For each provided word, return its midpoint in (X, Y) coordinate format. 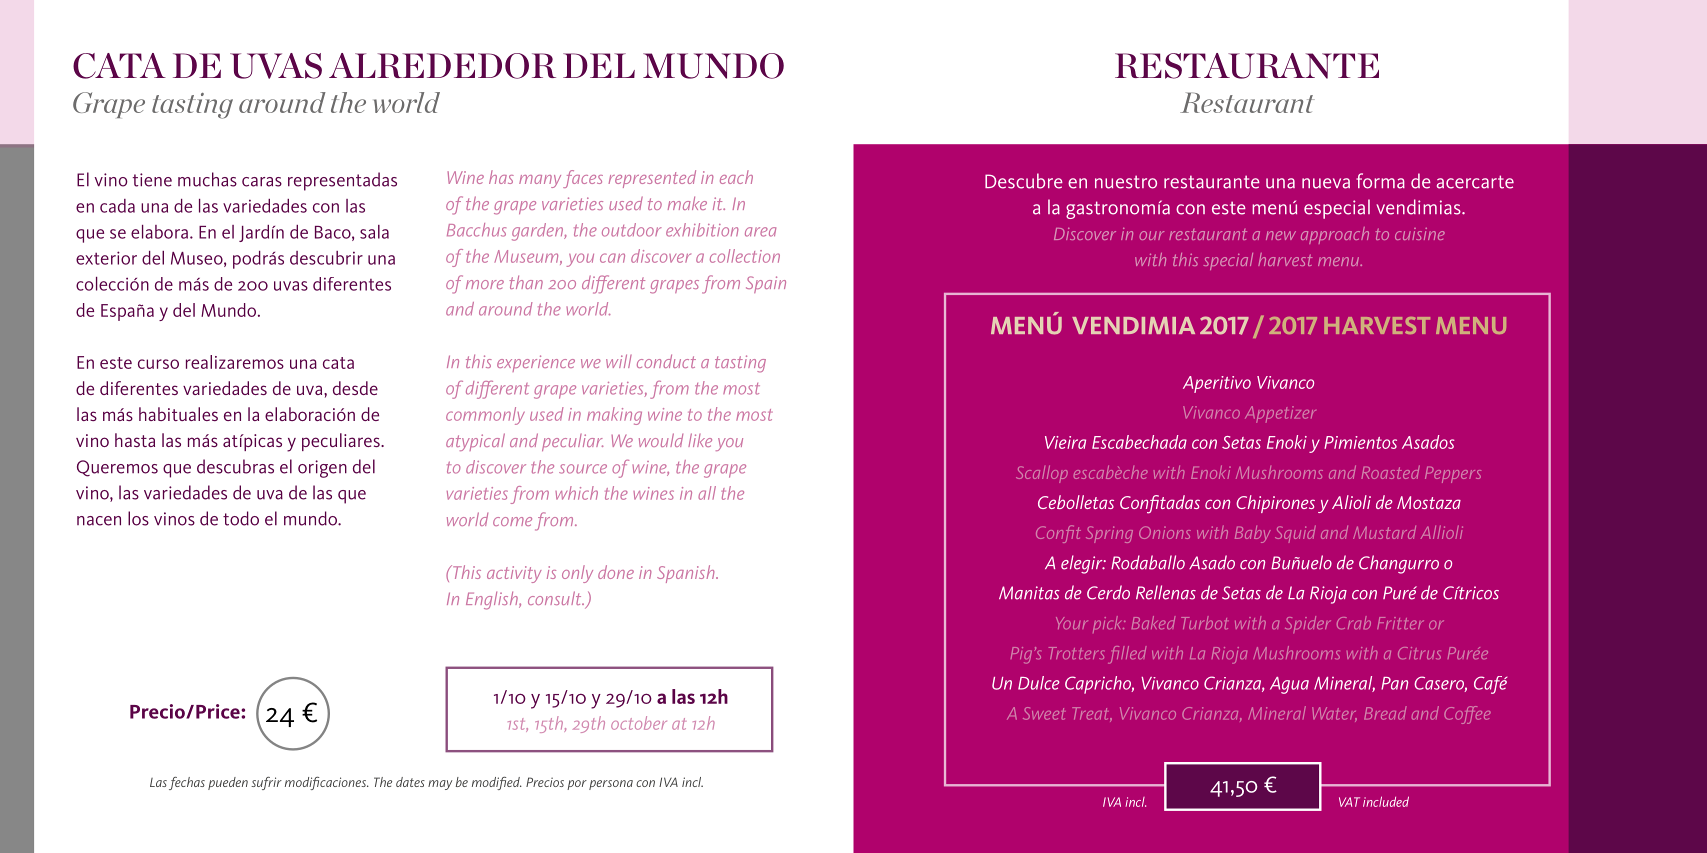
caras (262, 182)
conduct (666, 361)
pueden (228, 783)
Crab (1354, 623)
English (493, 600)
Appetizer (1280, 414)
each (736, 177)
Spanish (687, 574)
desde (355, 388)
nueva (1326, 183)
